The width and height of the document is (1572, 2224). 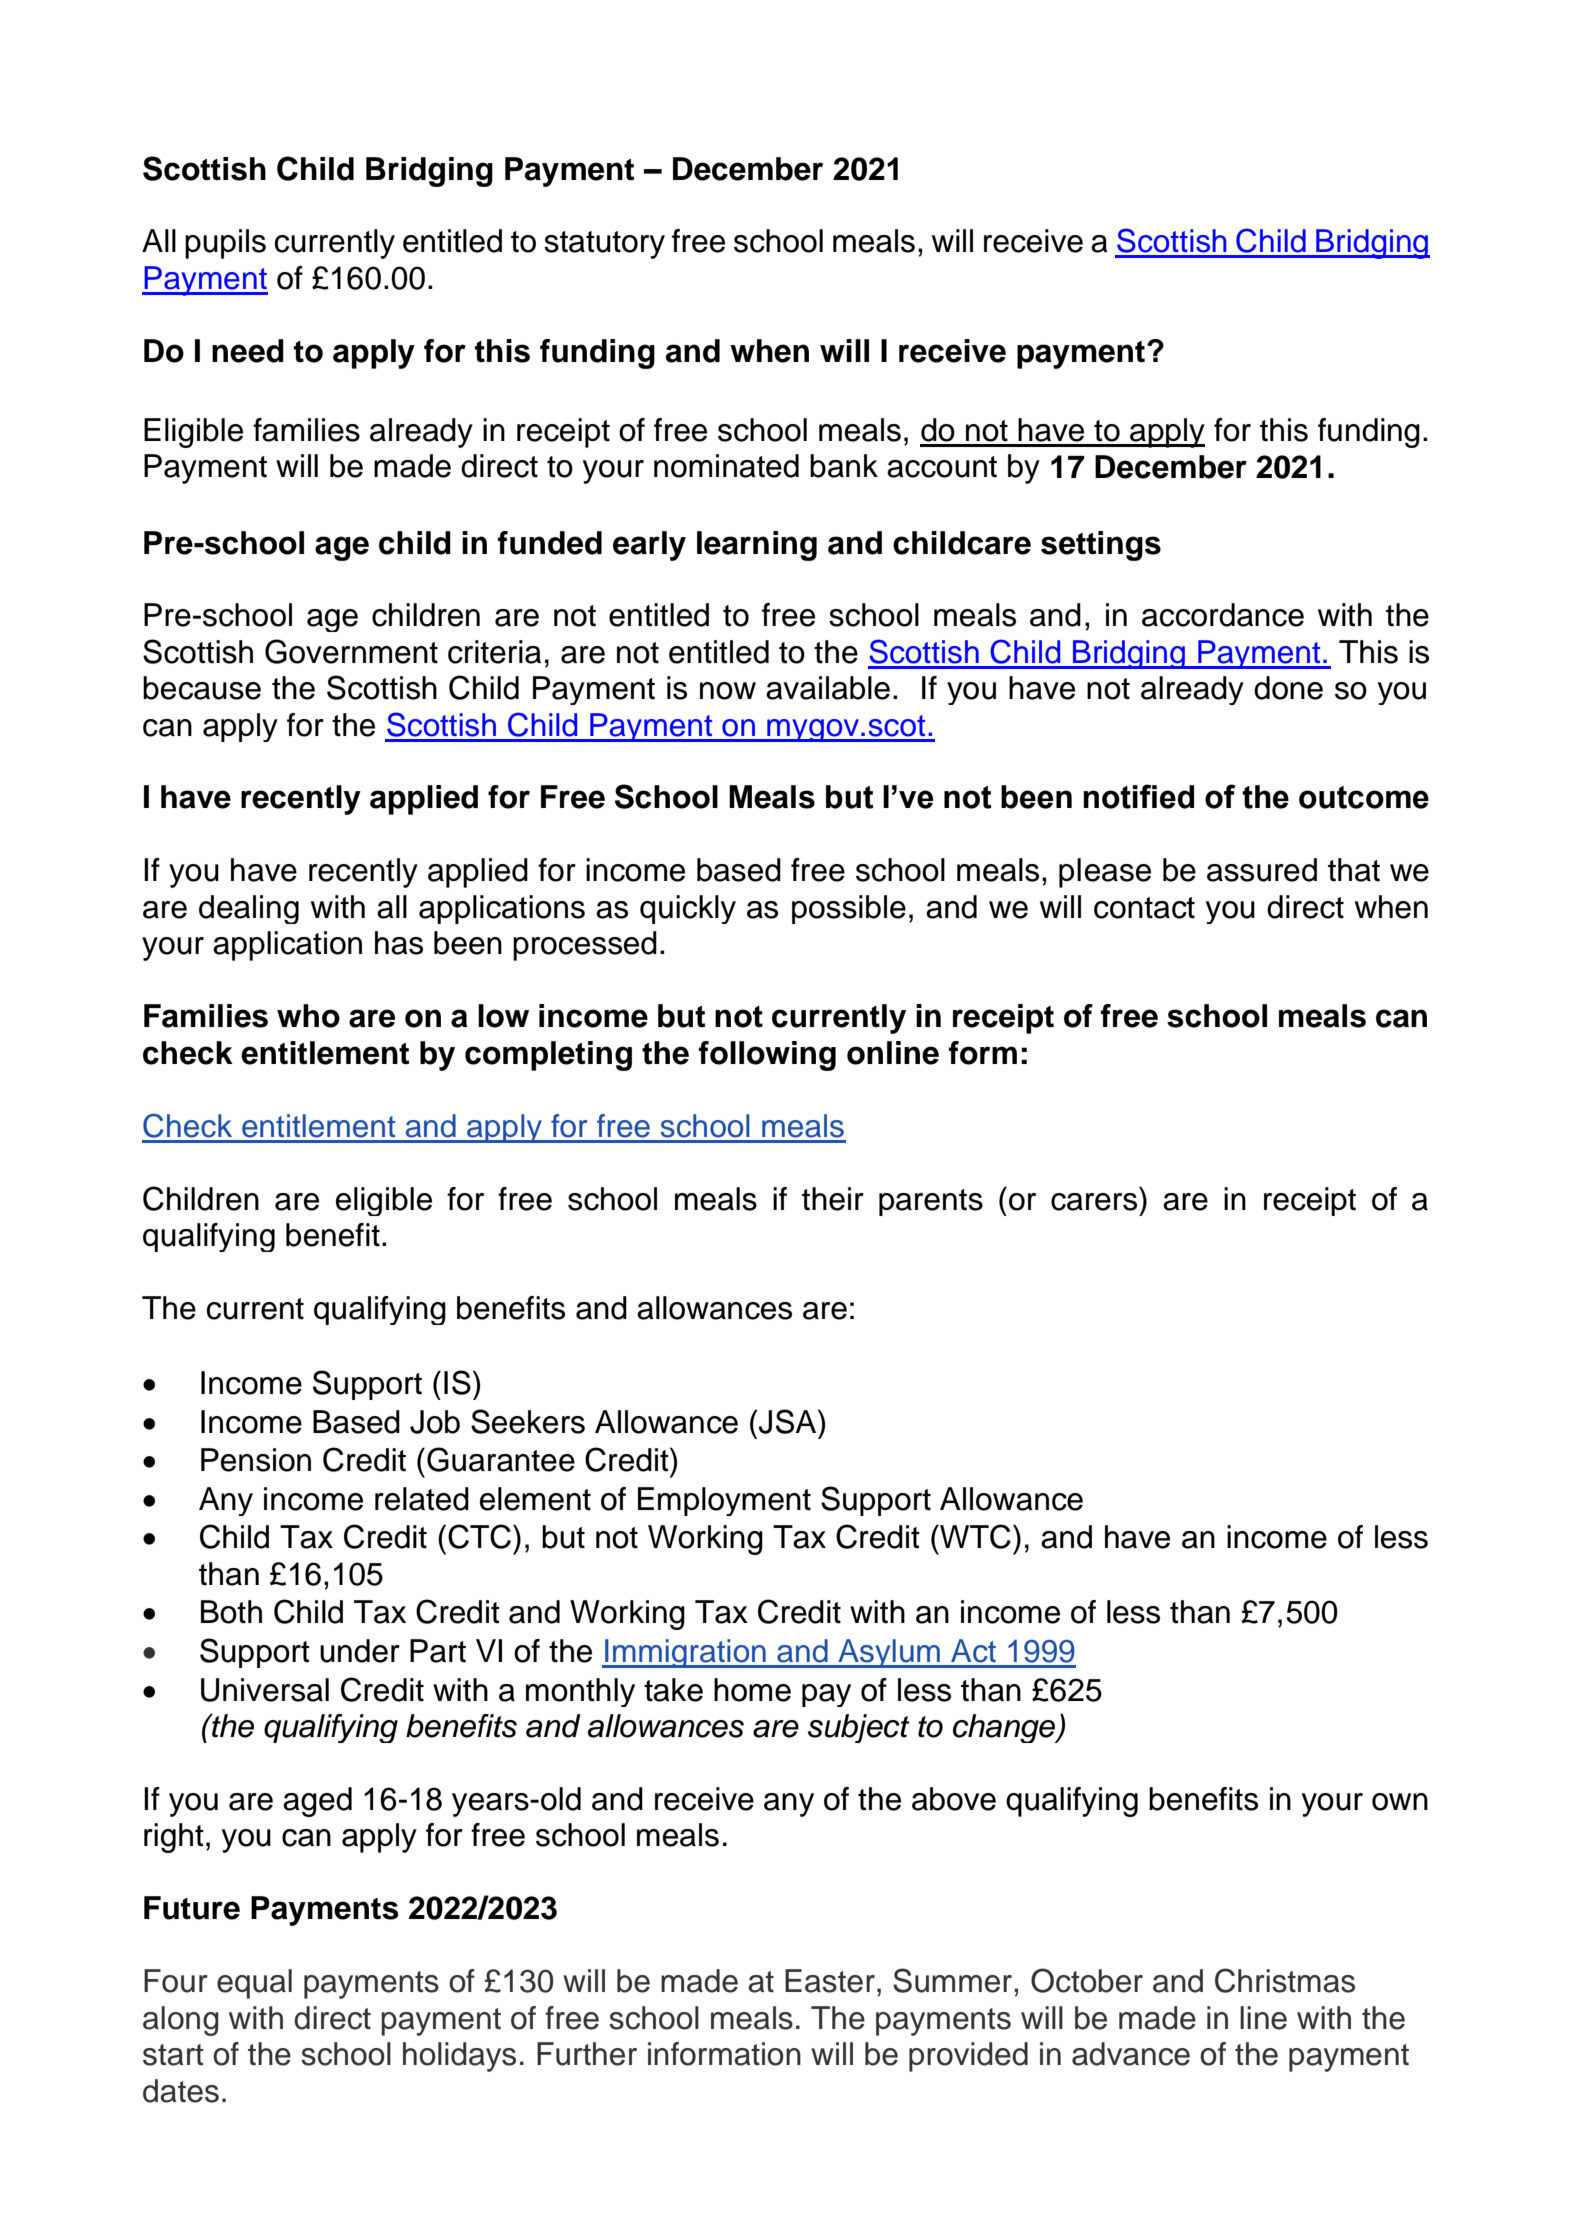 What do you see at coordinates (1288, 688) in the document?
I see `done` at bounding box center [1288, 688].
